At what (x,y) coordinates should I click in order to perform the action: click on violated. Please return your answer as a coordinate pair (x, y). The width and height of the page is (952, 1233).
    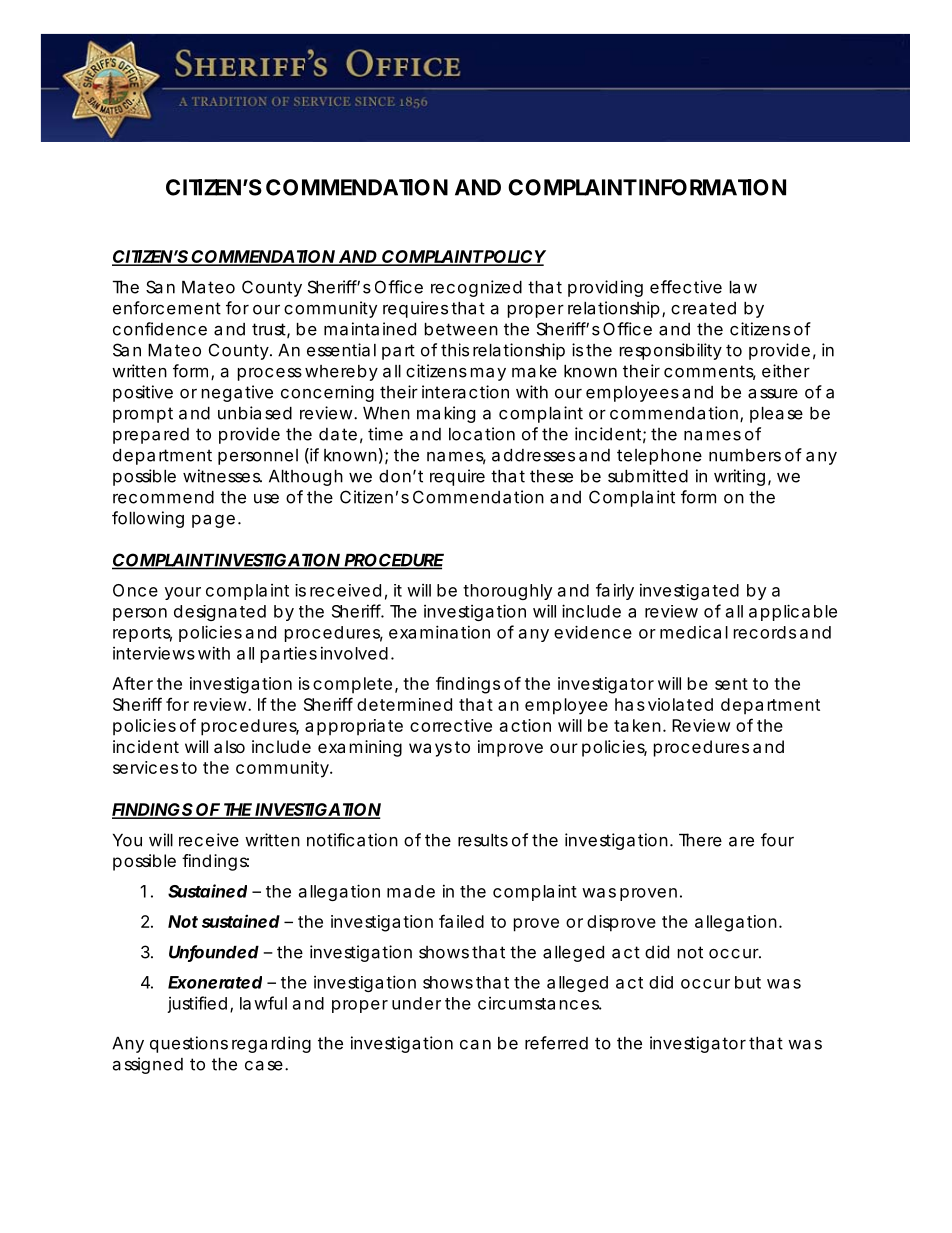
    Looking at the image, I should click on (680, 704).
